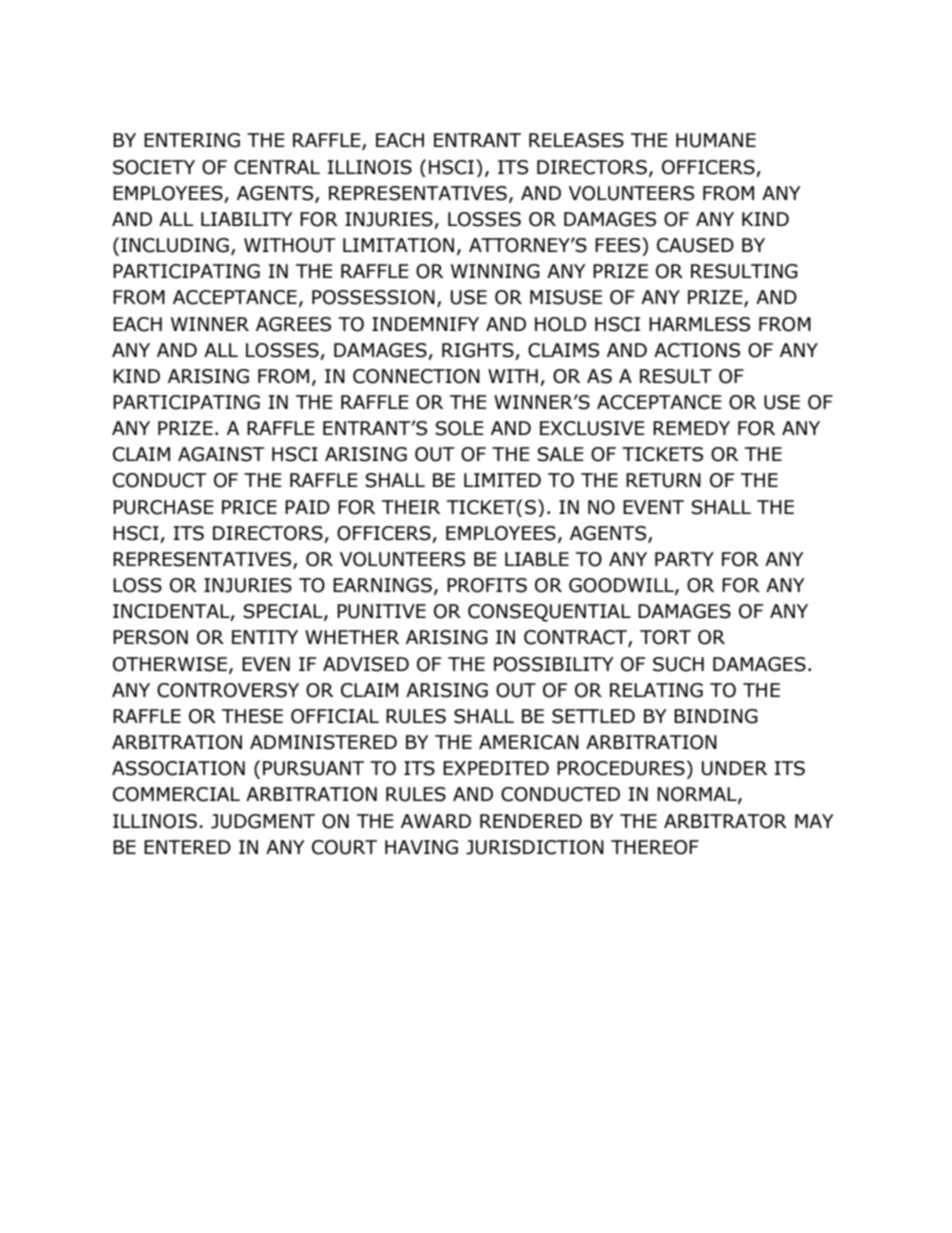 Image resolution: width=952 pixels, height=1233 pixels. Describe the element at coordinates (478, 350) in the document. I see `RIGHTS` at that location.
